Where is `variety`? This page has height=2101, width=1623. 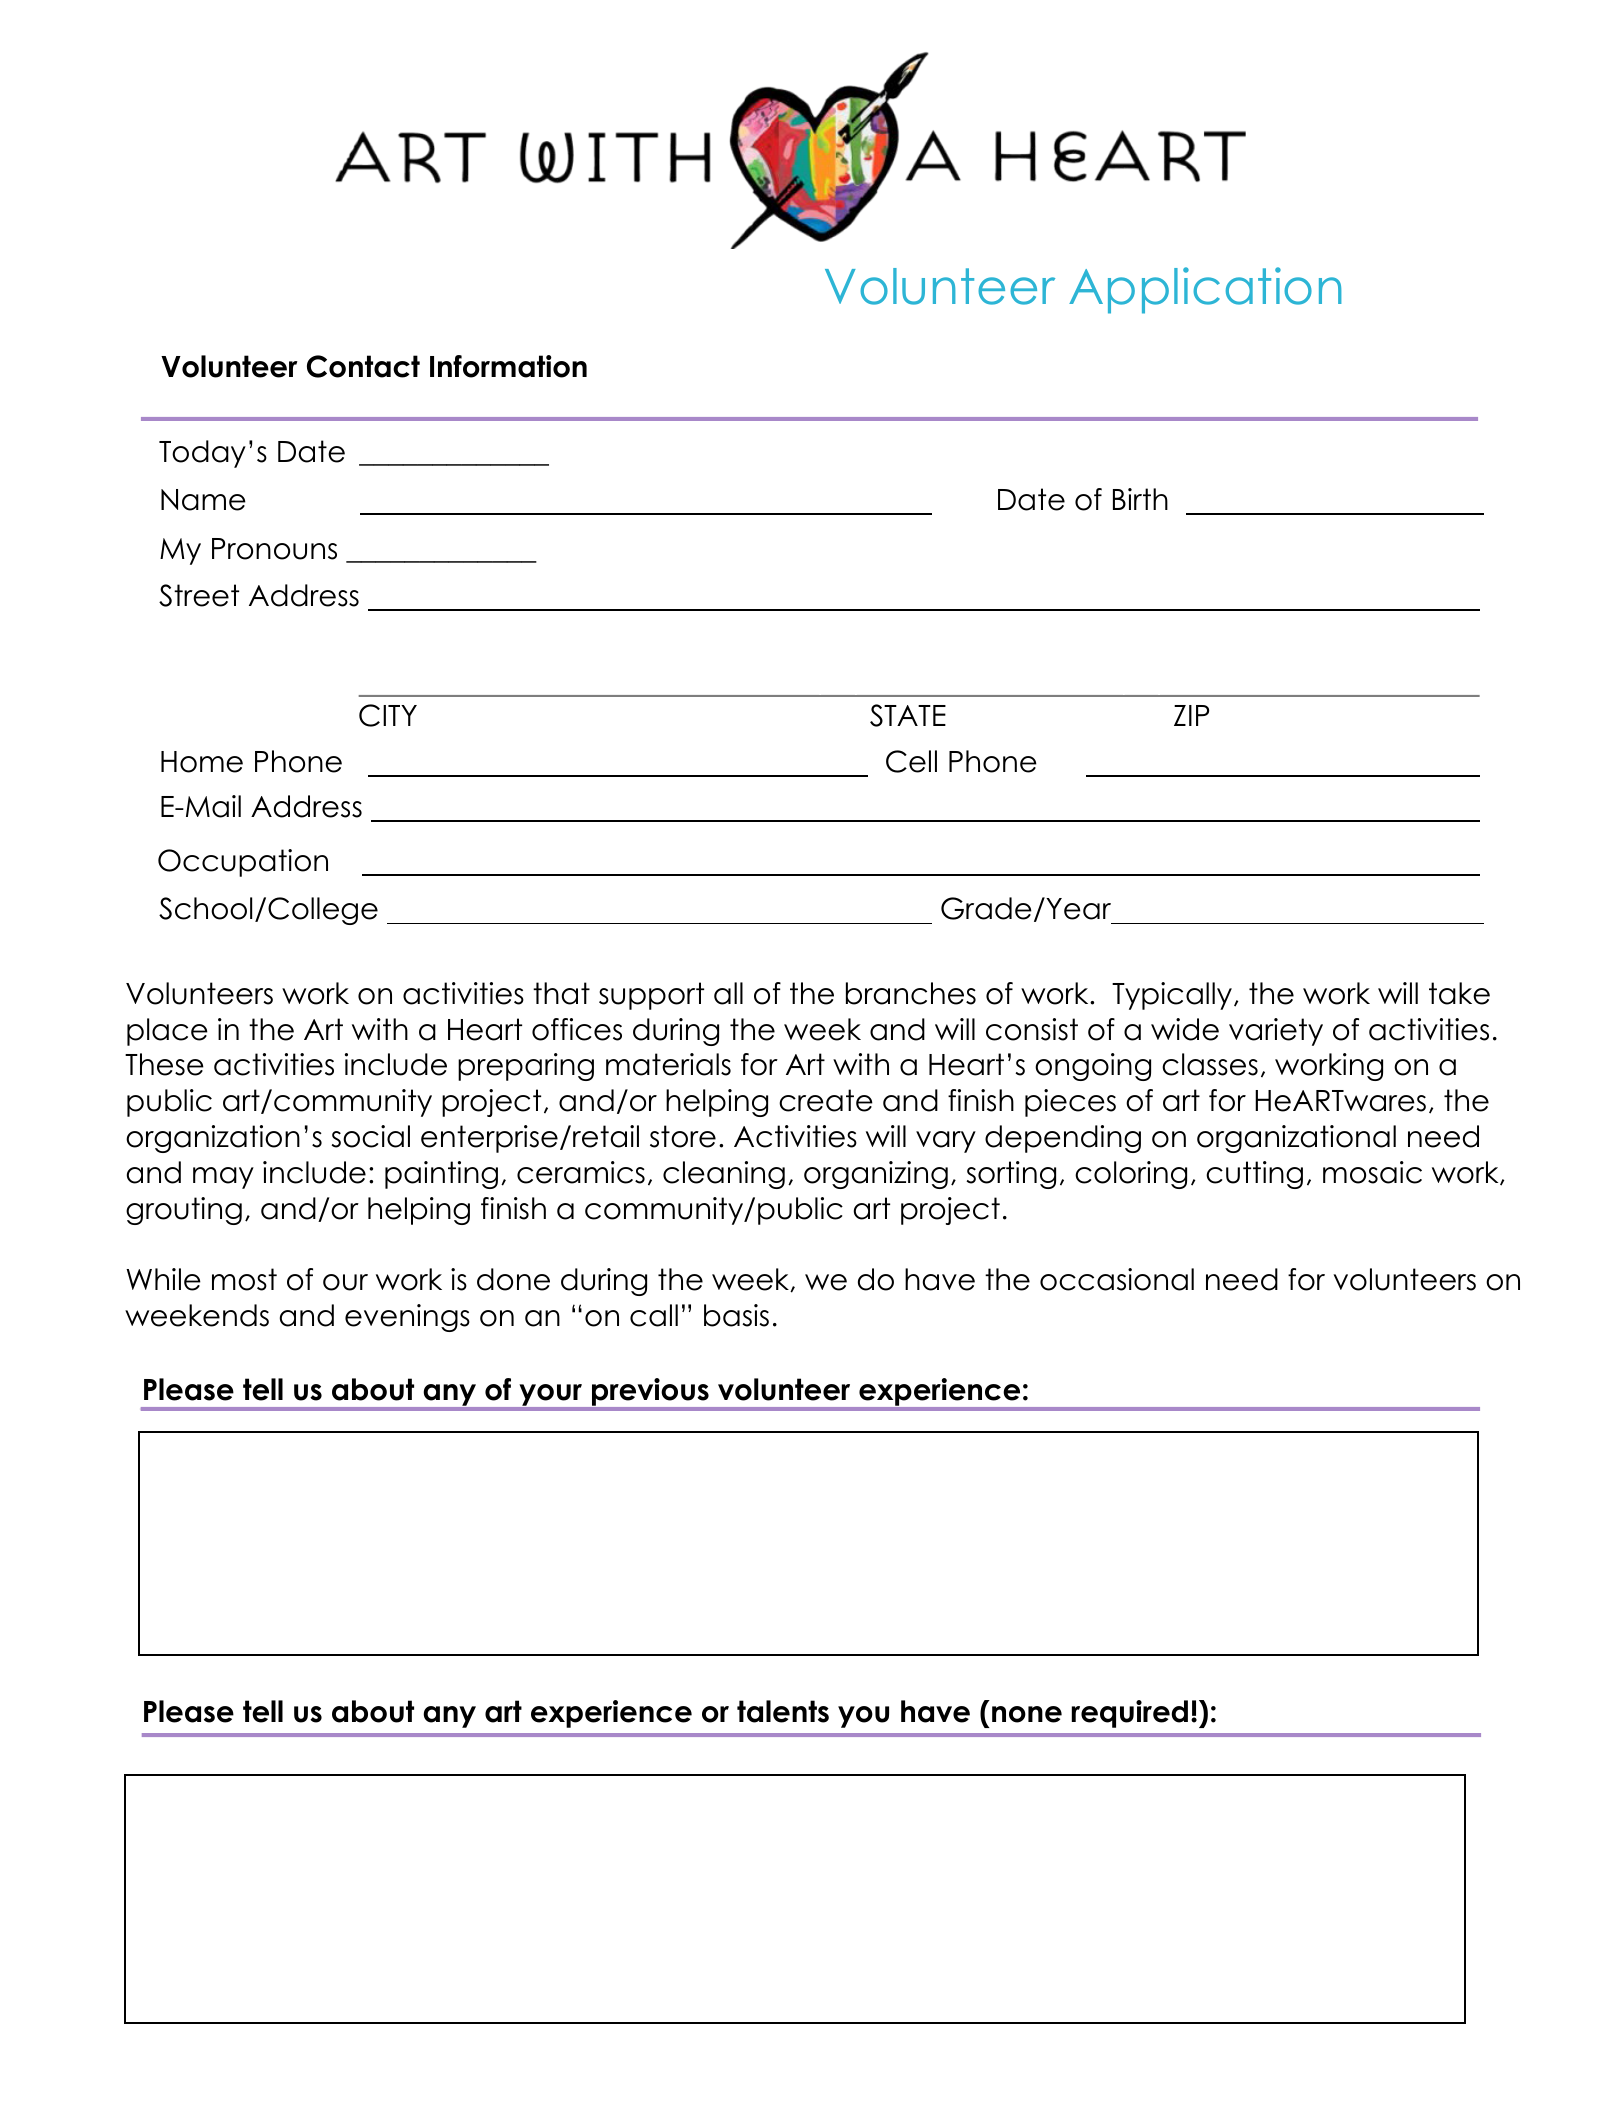 variety is located at coordinates (1276, 1032).
